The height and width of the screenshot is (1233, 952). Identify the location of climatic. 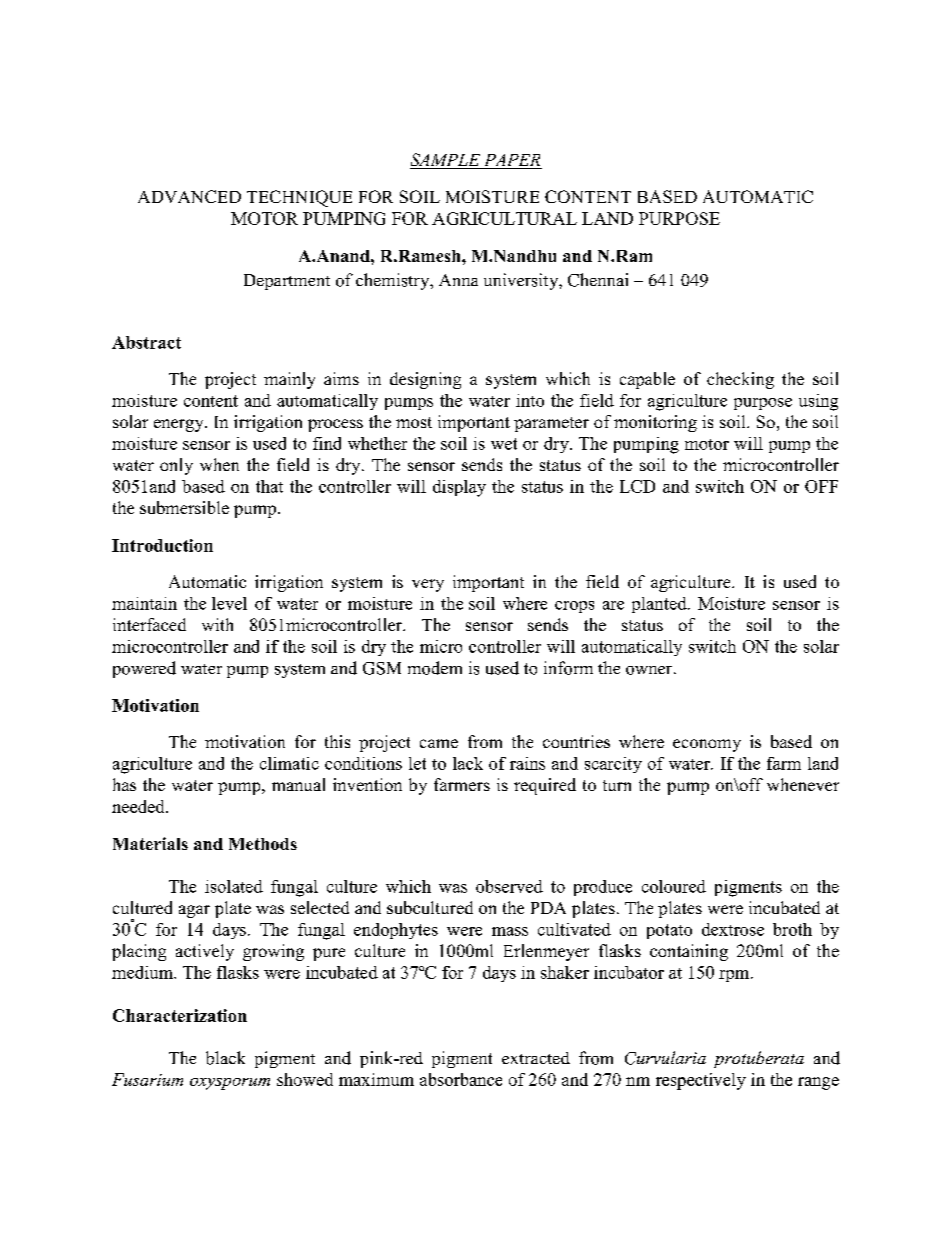
(289, 763).
